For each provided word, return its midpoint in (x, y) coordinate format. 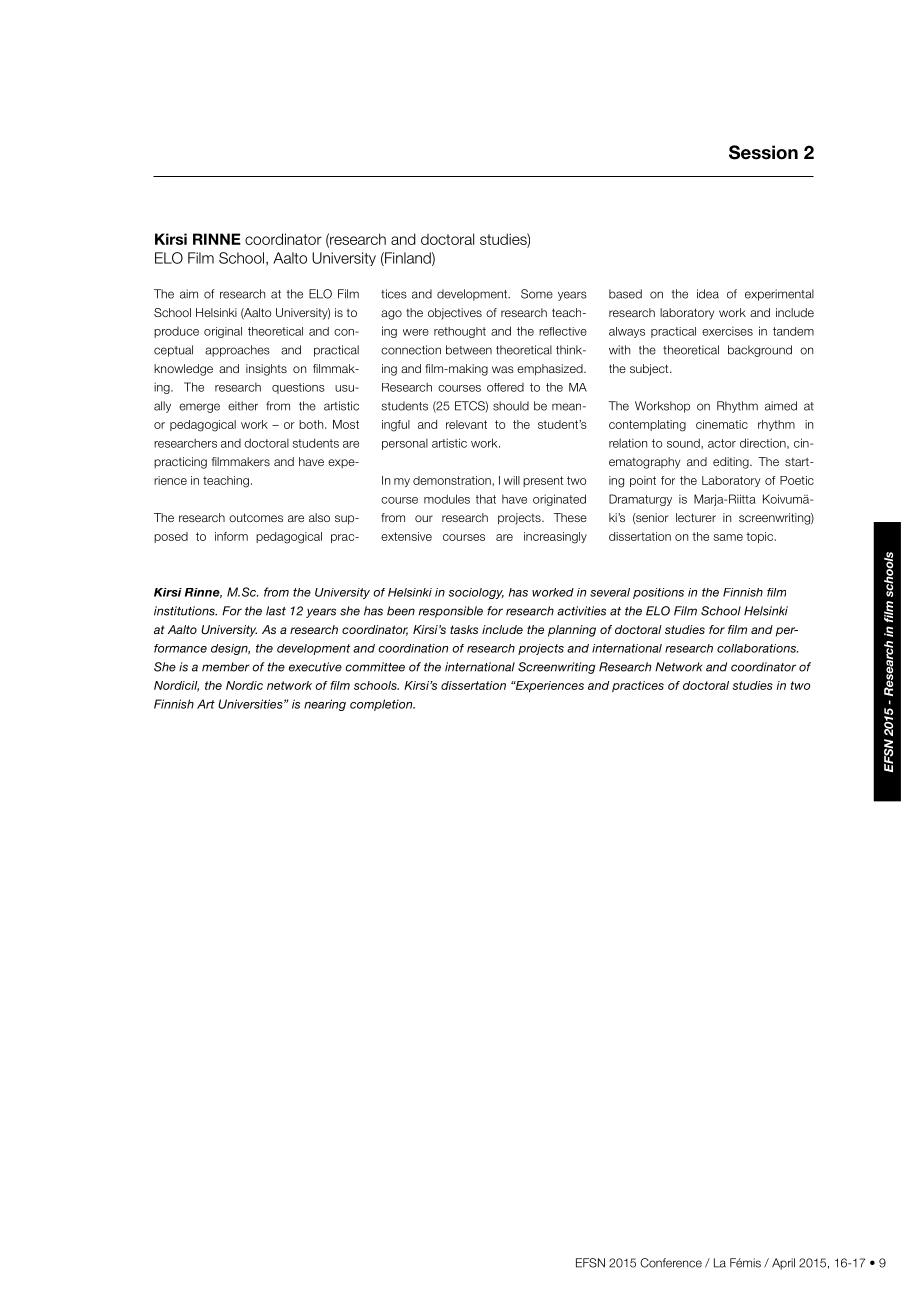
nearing (325, 705)
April (783, 1264)
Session (763, 152)
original (223, 332)
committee (375, 667)
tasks (464, 629)
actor (722, 443)
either (243, 406)
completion (382, 705)
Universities (251, 704)
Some (537, 294)
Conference (671, 1263)
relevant (466, 424)
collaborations (757, 648)
